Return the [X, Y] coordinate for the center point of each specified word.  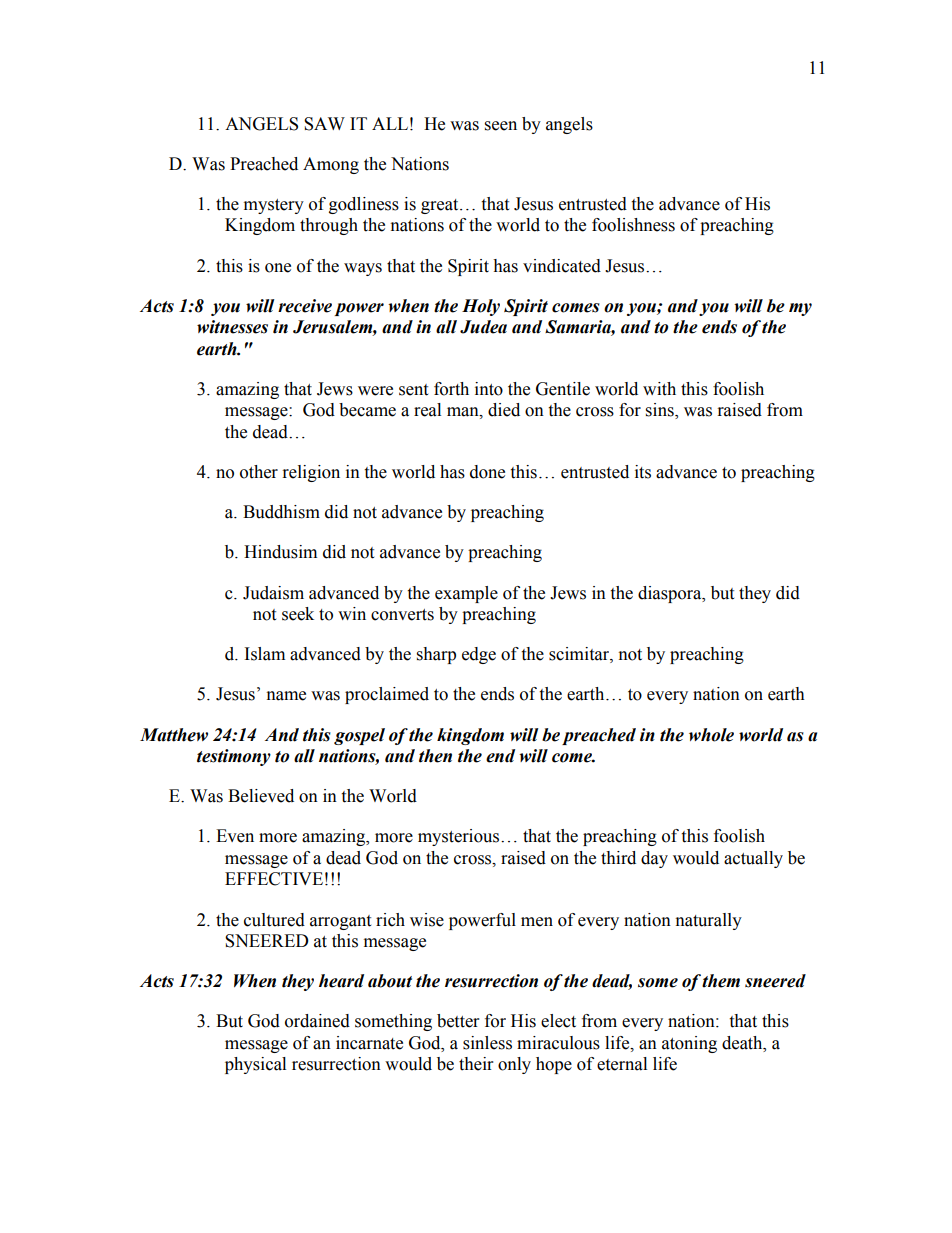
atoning [689, 1044]
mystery [274, 206]
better [458, 1021]
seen [501, 126]
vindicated [562, 266]
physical [255, 1065]
